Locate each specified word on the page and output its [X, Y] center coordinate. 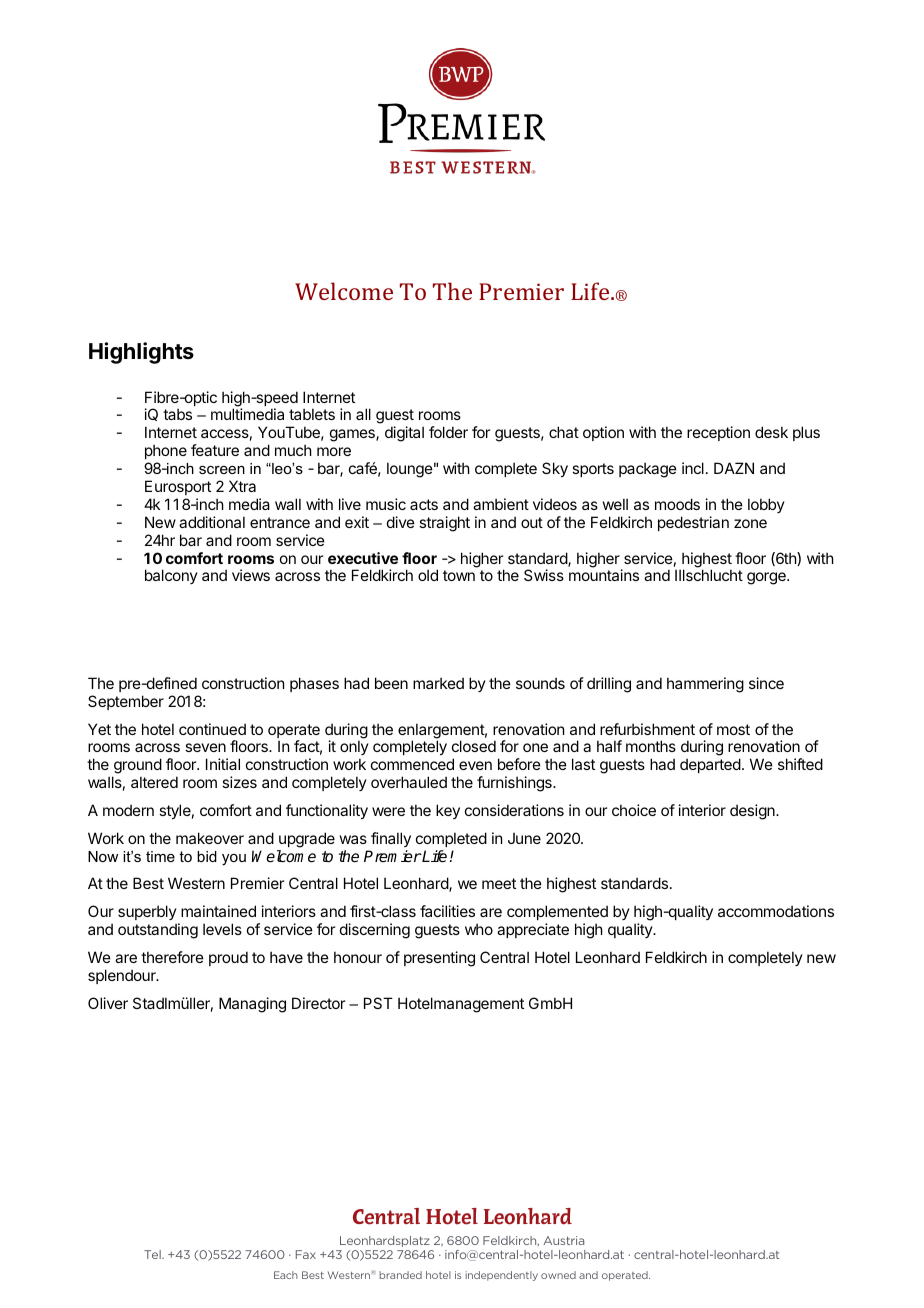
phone [166, 451]
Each [286, 1275]
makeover [210, 838]
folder [448, 432]
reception [718, 433]
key [448, 811]
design [753, 812]
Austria [564, 1240]
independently [502, 1276]
